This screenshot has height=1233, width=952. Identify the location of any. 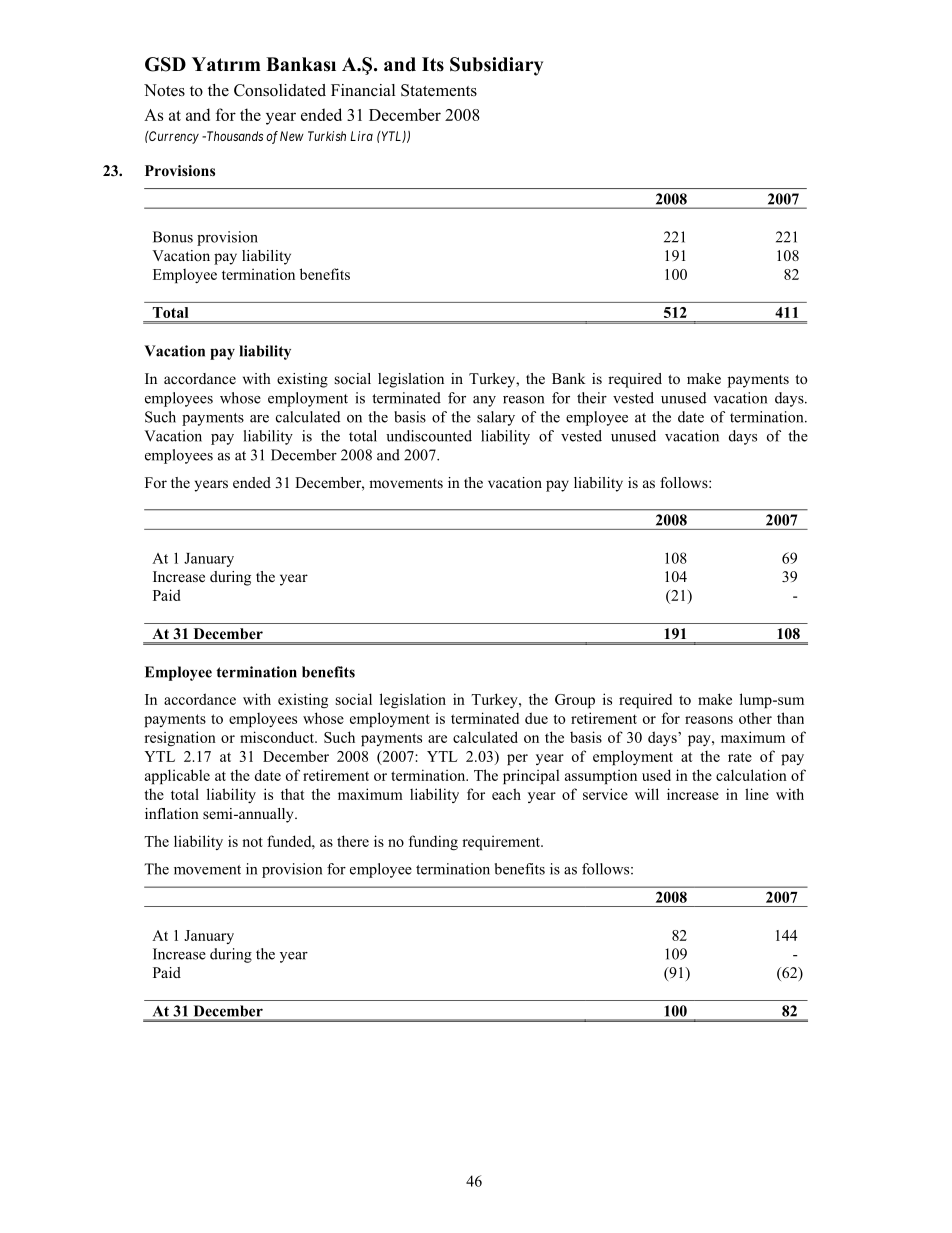
(484, 401).
